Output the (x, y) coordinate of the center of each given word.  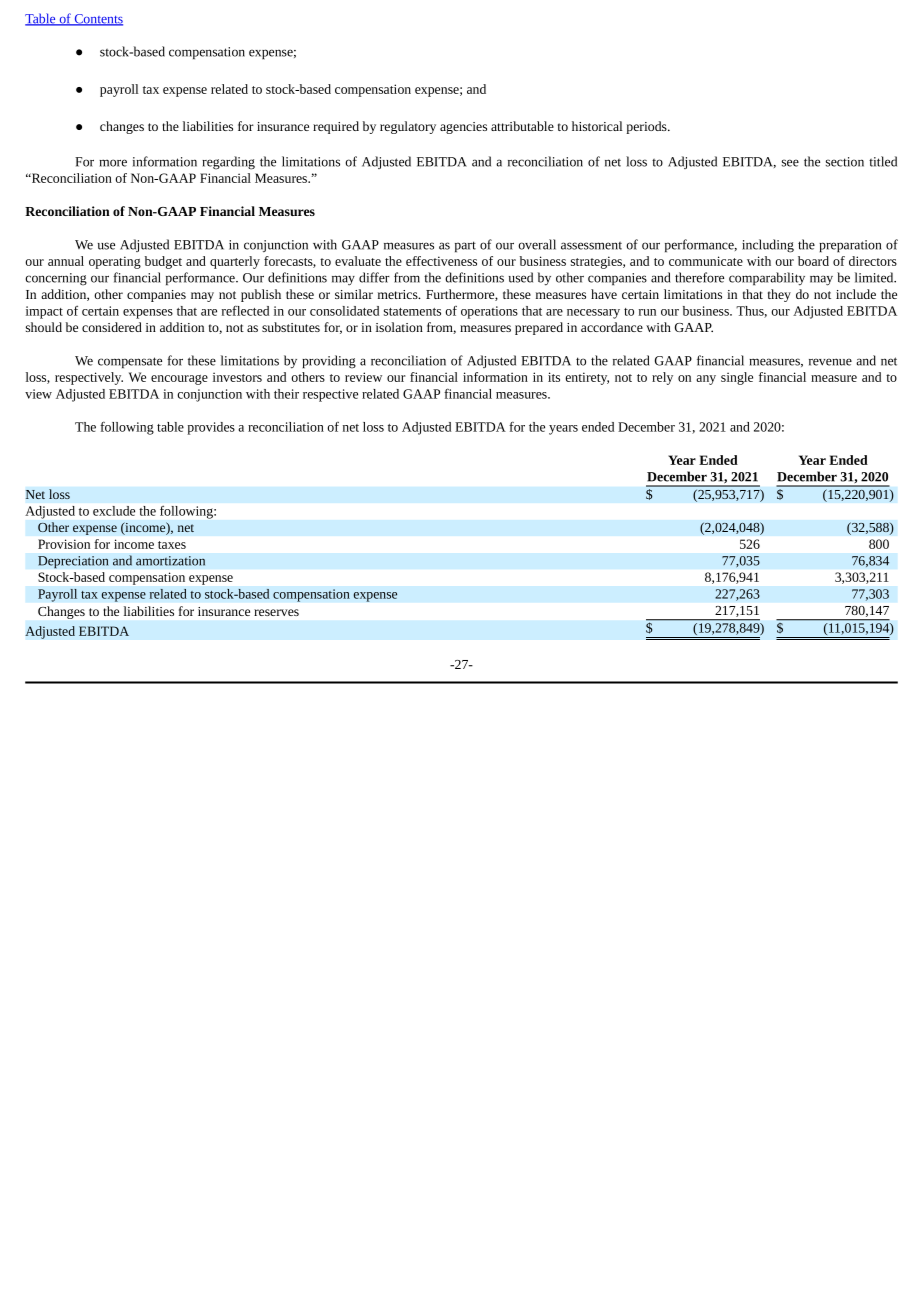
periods (647, 127)
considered (112, 327)
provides (211, 428)
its (554, 377)
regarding (228, 163)
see (790, 163)
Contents (97, 20)
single (737, 378)
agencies (463, 128)
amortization (170, 561)
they (779, 295)
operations (489, 312)
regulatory (408, 127)
